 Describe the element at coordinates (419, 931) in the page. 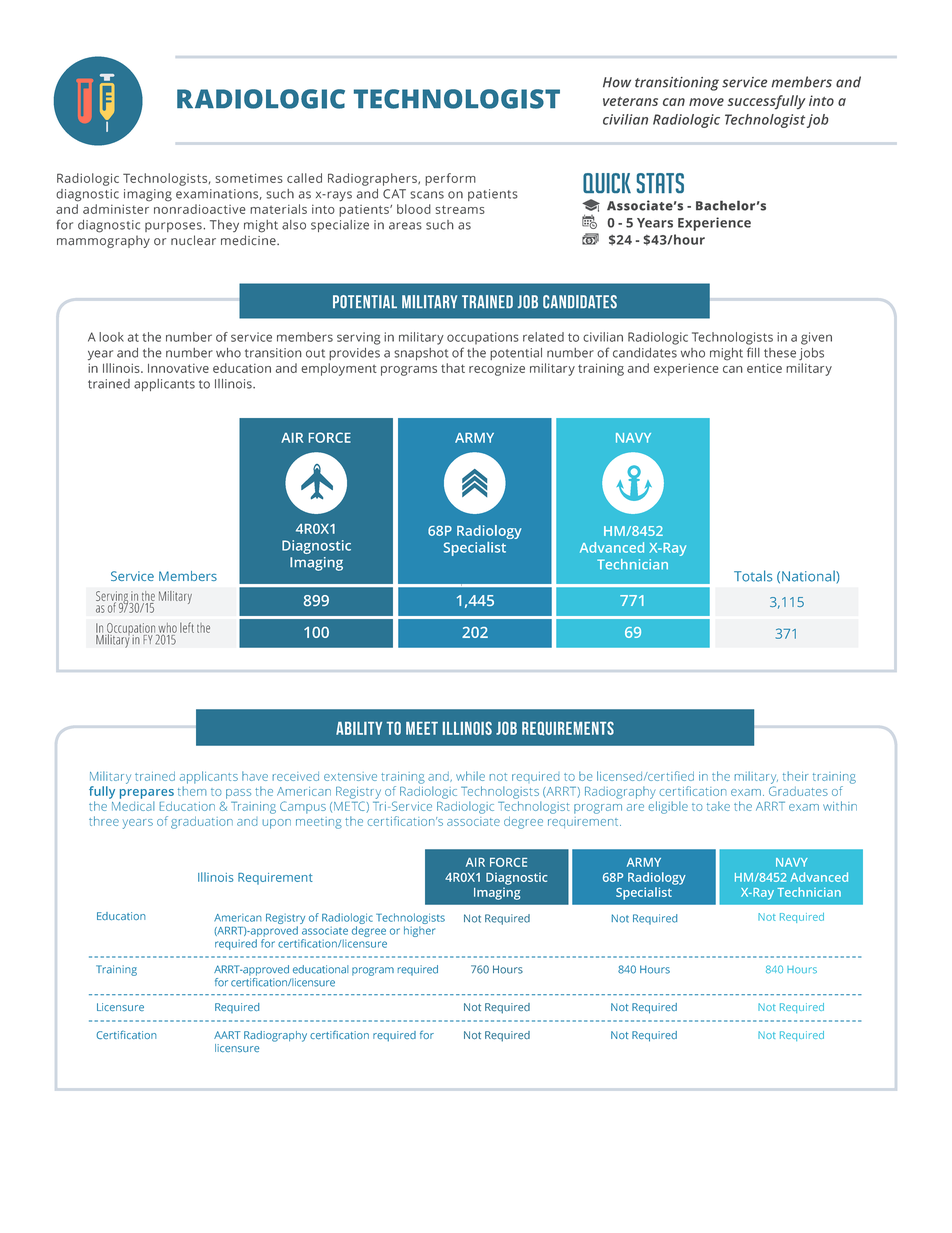

I see `higher` at that location.
